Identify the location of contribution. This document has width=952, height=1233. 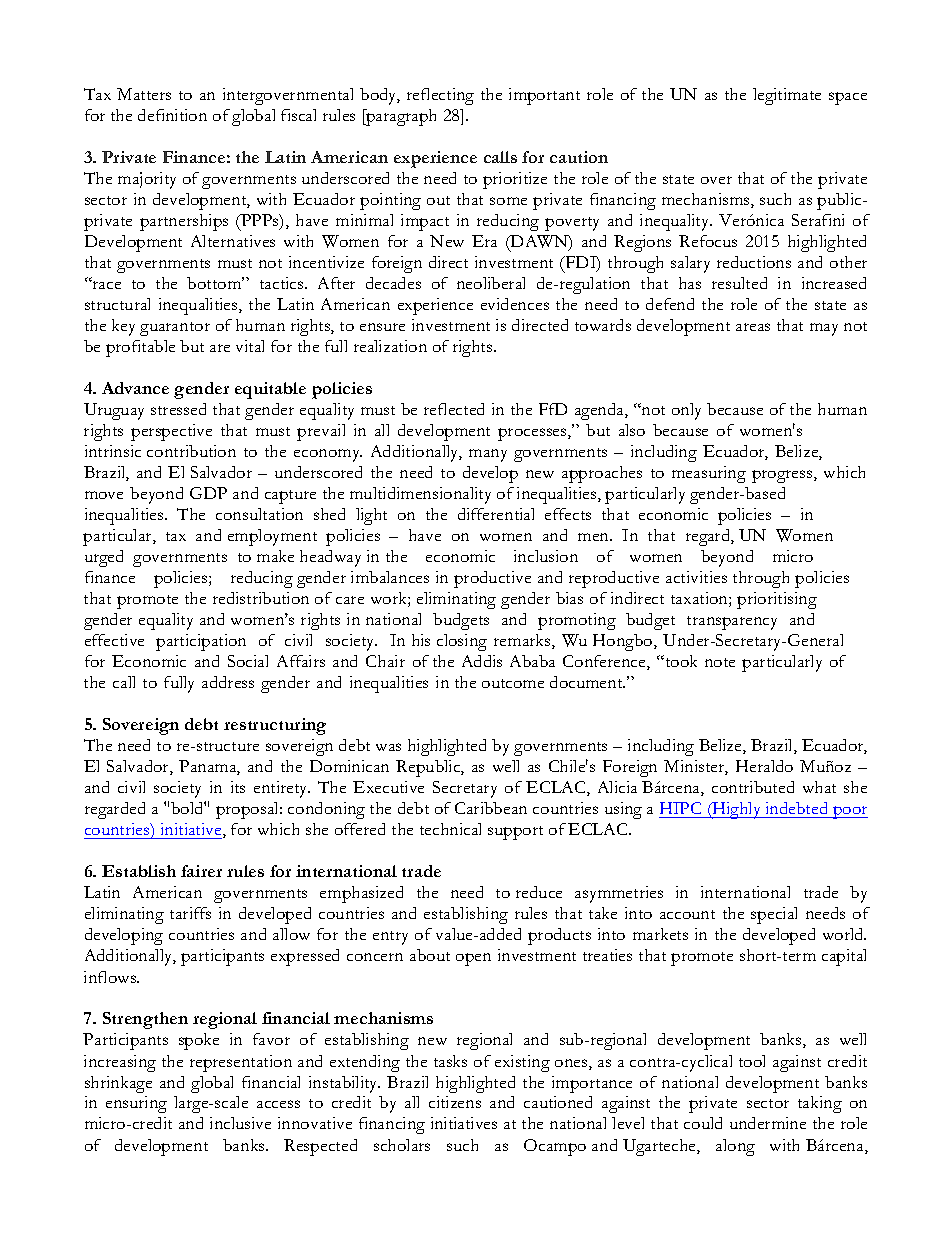
(191, 451).
